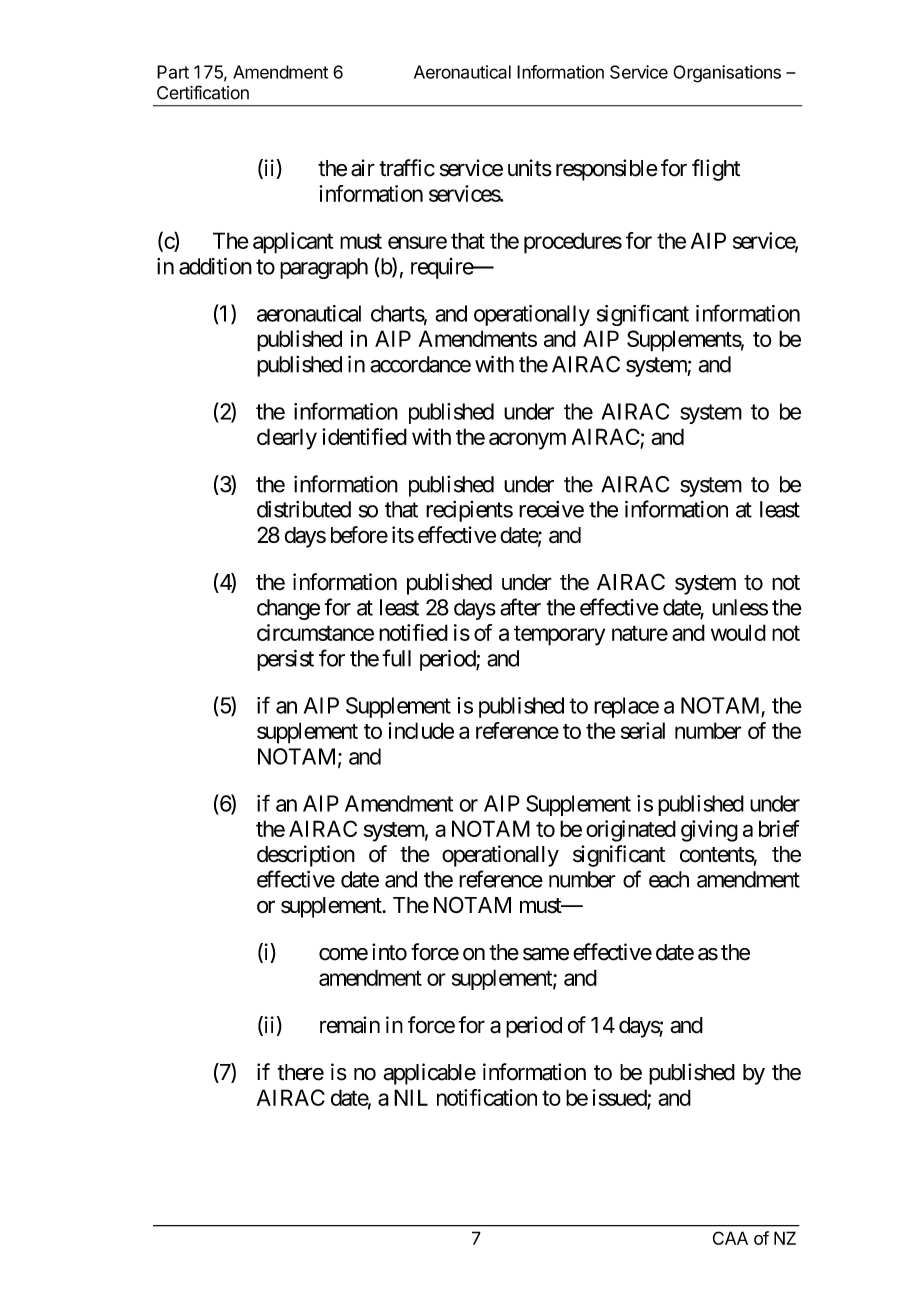 Image resolution: width=924 pixels, height=1311 pixels. I want to click on Certification, so click(203, 92).
